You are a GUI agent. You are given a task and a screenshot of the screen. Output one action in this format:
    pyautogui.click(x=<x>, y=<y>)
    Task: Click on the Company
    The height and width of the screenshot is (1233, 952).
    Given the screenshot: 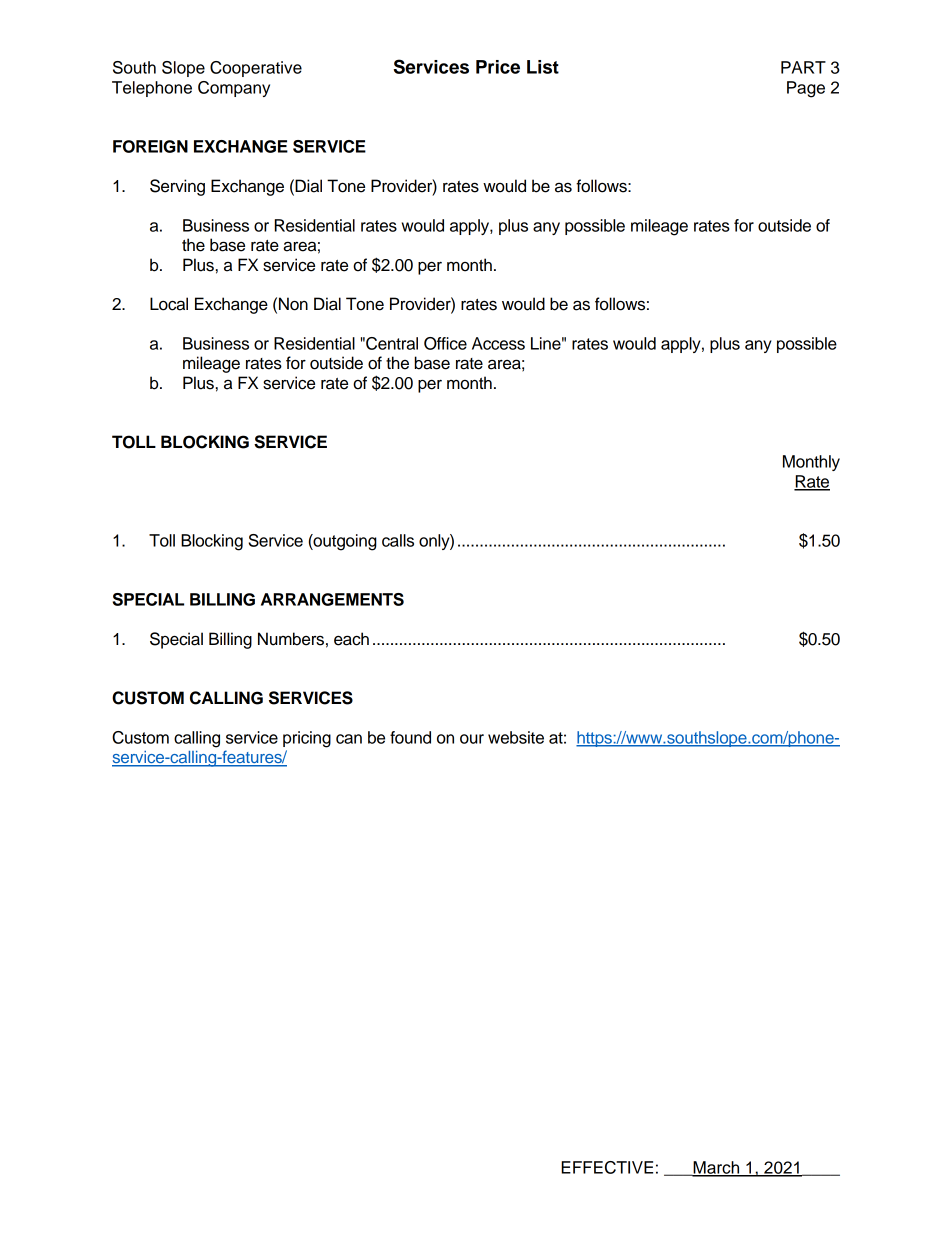 What is the action you would take?
    pyautogui.click(x=234, y=89)
